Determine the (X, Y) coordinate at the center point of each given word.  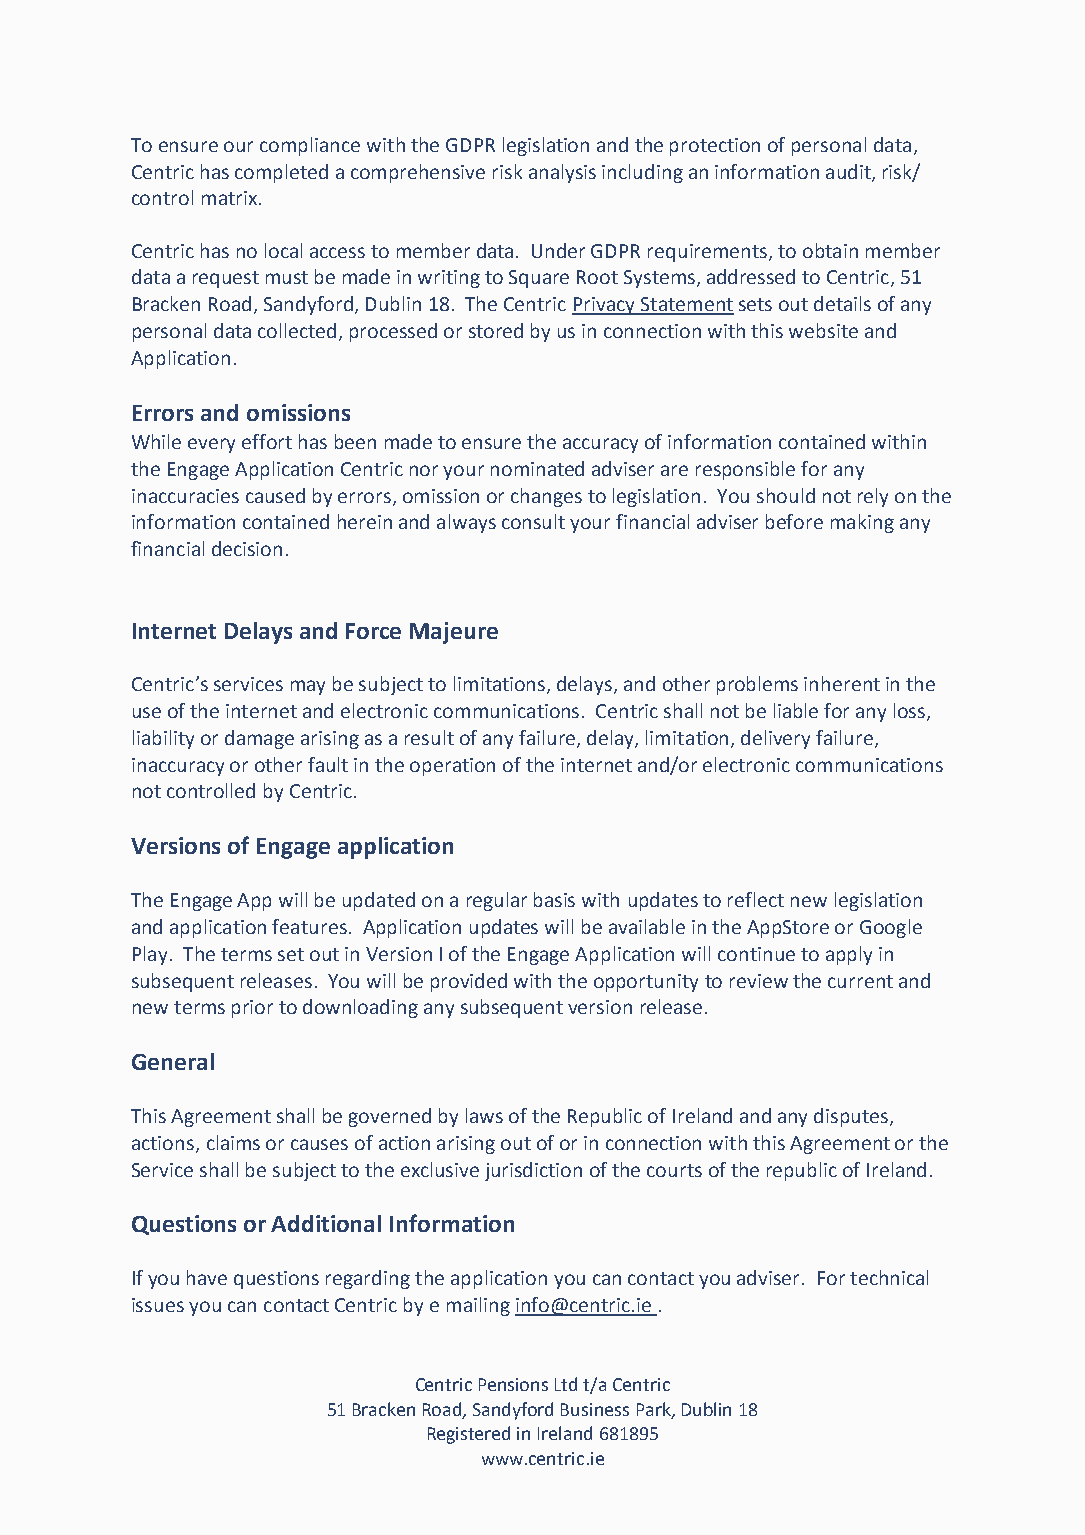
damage (259, 739)
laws (484, 1115)
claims (233, 1142)
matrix (229, 198)
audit (849, 172)
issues (158, 1305)
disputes (851, 1117)
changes (546, 497)
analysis (562, 173)
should (786, 495)
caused (275, 495)
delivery (775, 739)
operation (452, 767)
